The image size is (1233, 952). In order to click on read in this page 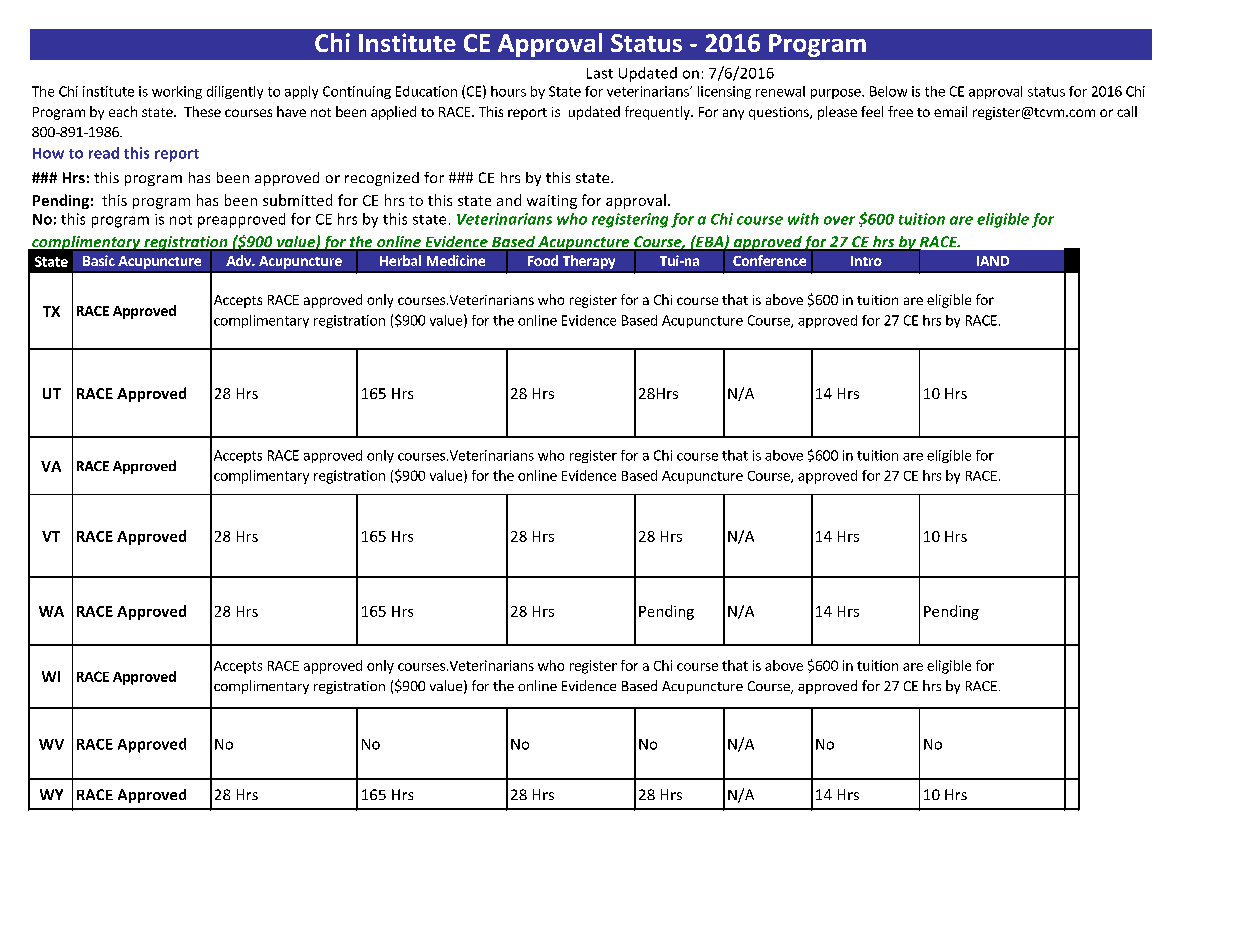, I will do `click(104, 153)`.
